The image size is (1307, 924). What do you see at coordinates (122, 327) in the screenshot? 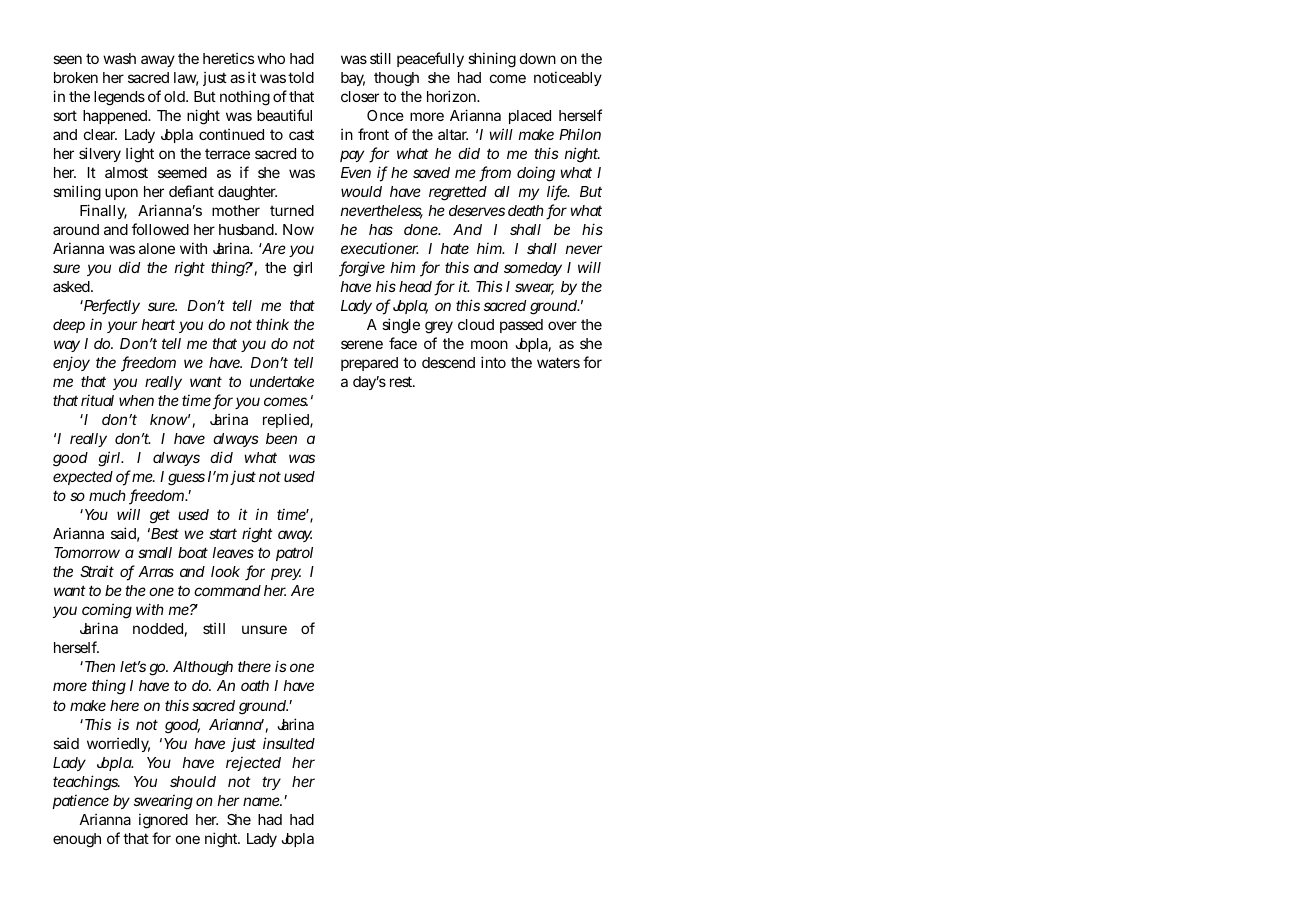
I see `your` at bounding box center [122, 327].
